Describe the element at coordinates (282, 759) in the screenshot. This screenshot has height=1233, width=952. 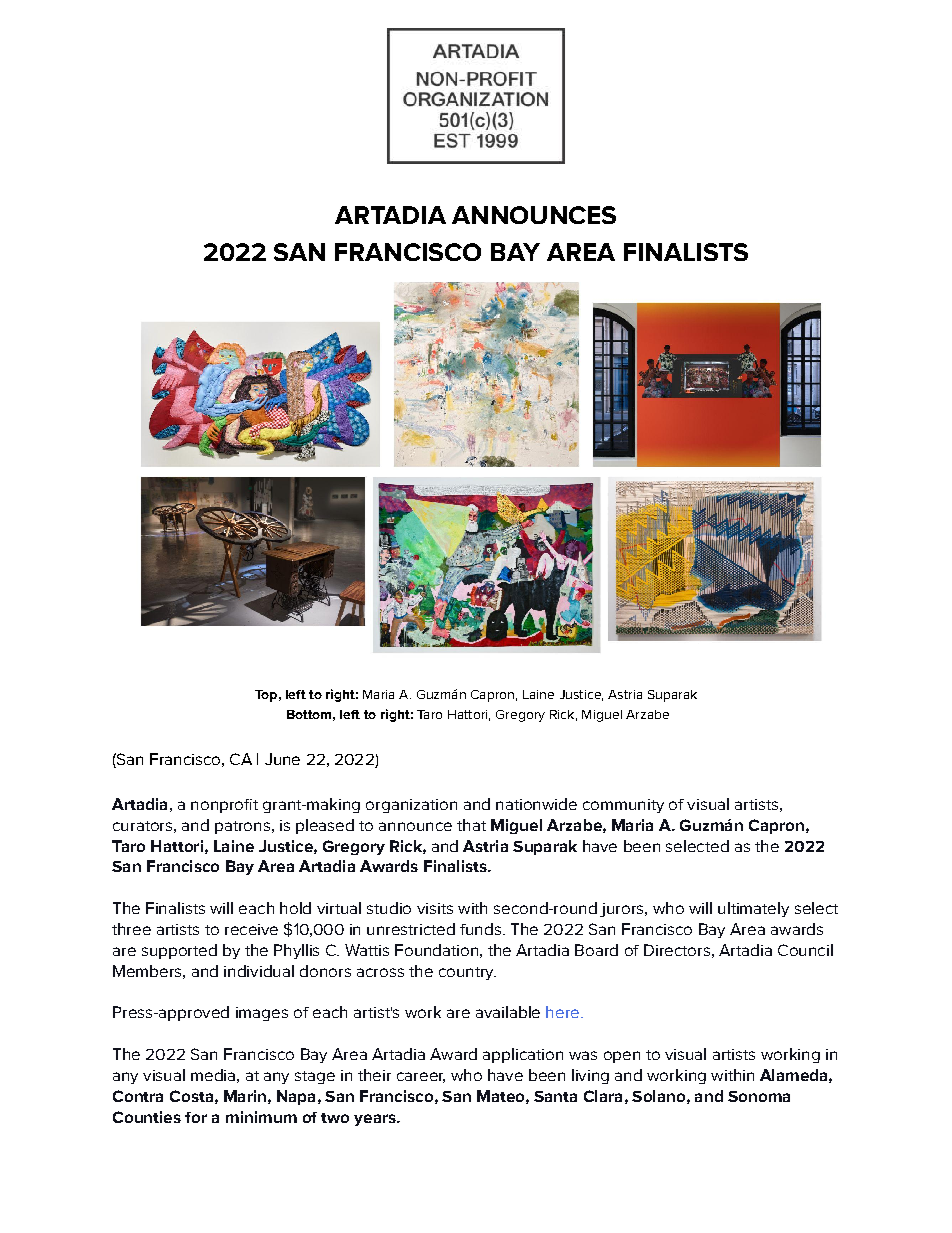
I see `June` at that location.
